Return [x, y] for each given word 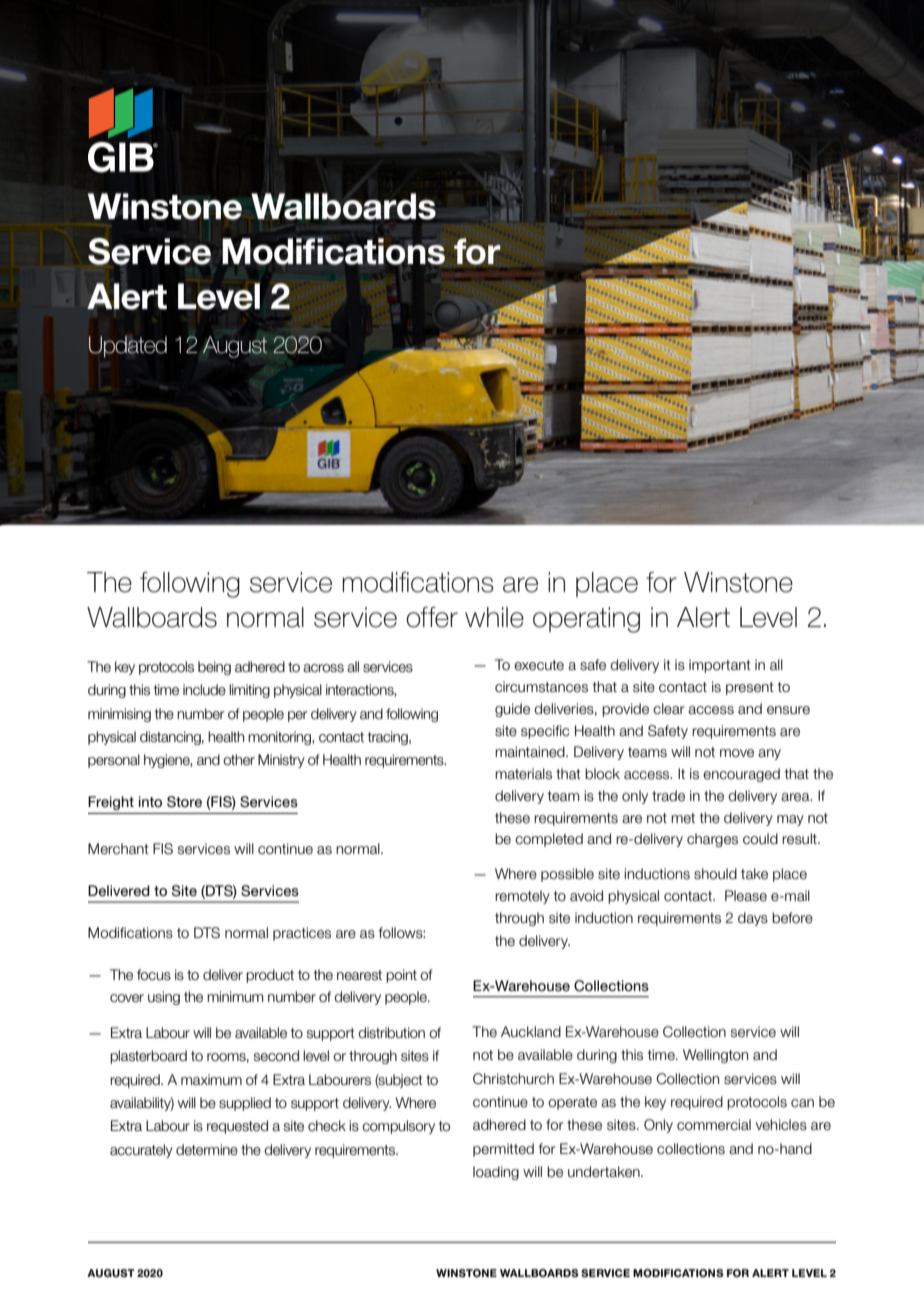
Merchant [118, 849]
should [715, 874]
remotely [522, 897]
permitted [503, 1150]
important [720, 666]
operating [586, 620]
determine [207, 1150]
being [214, 668]
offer [432, 617]
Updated [128, 347]
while [494, 617]
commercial [714, 1125]
